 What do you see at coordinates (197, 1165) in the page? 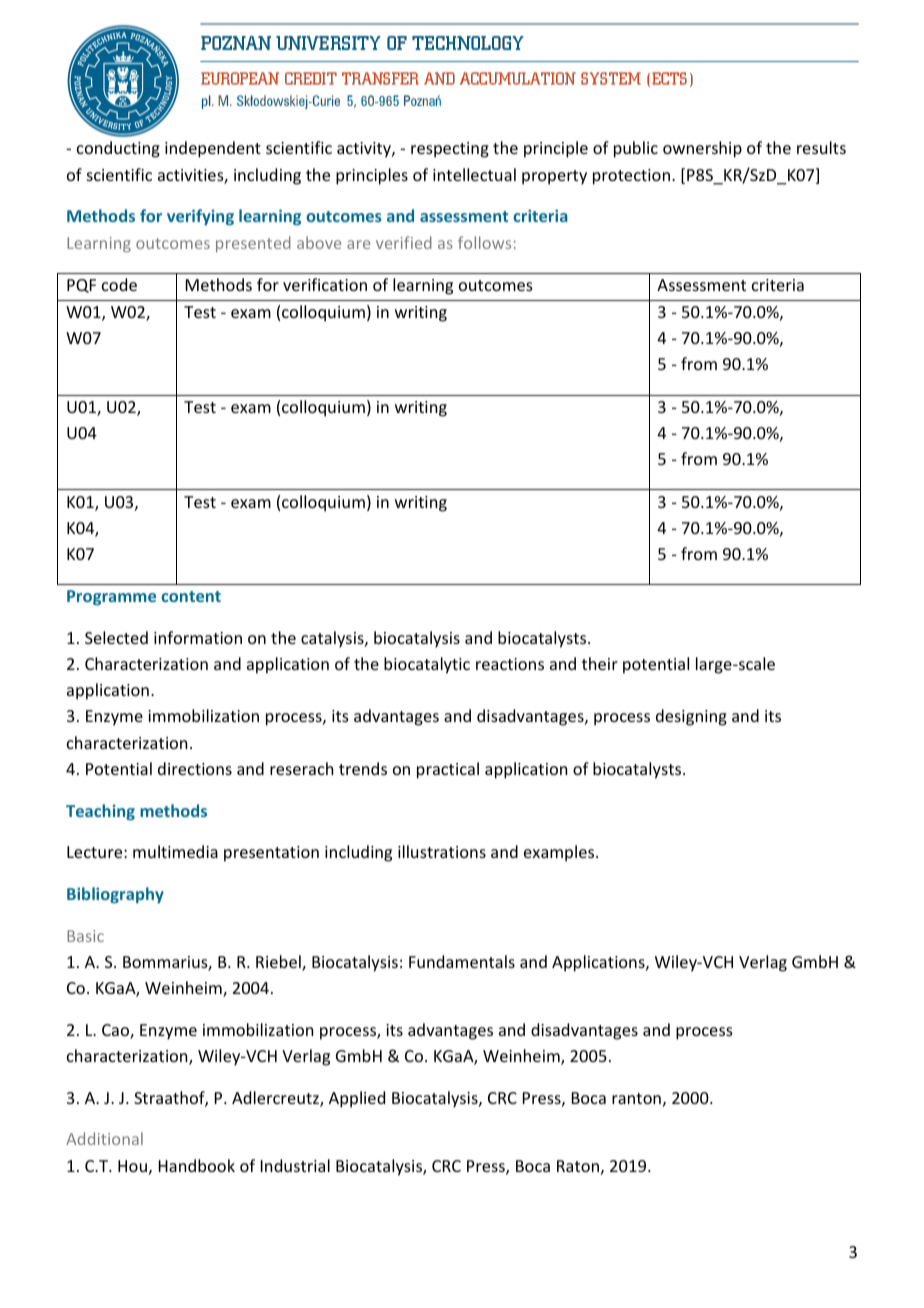
I see `Handbook` at bounding box center [197, 1165].
